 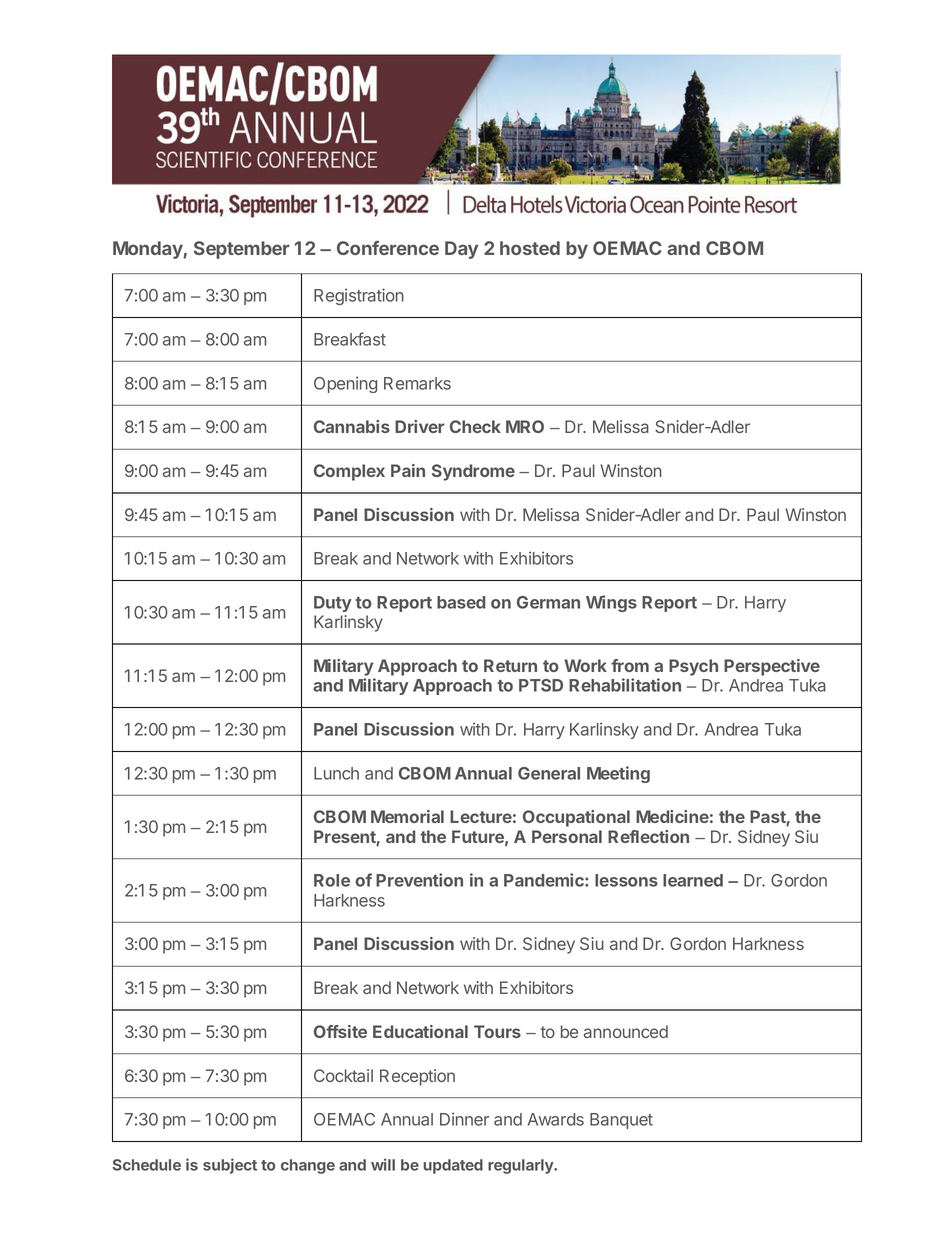 What do you see at coordinates (525, 426) in the screenshot?
I see `MRO` at bounding box center [525, 426].
